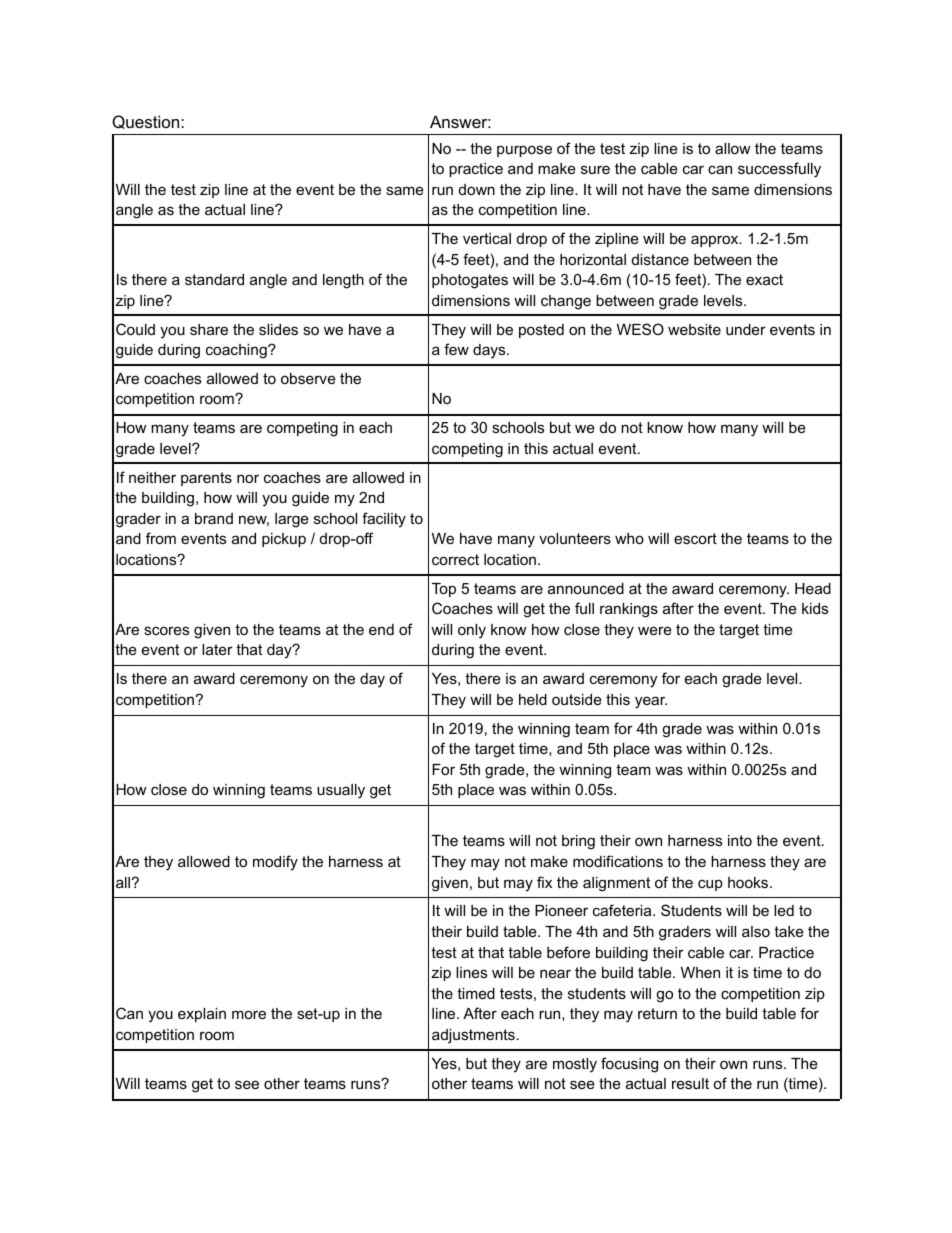  Describe the element at coordinates (166, 630) in the image. I see `scores` at that location.
